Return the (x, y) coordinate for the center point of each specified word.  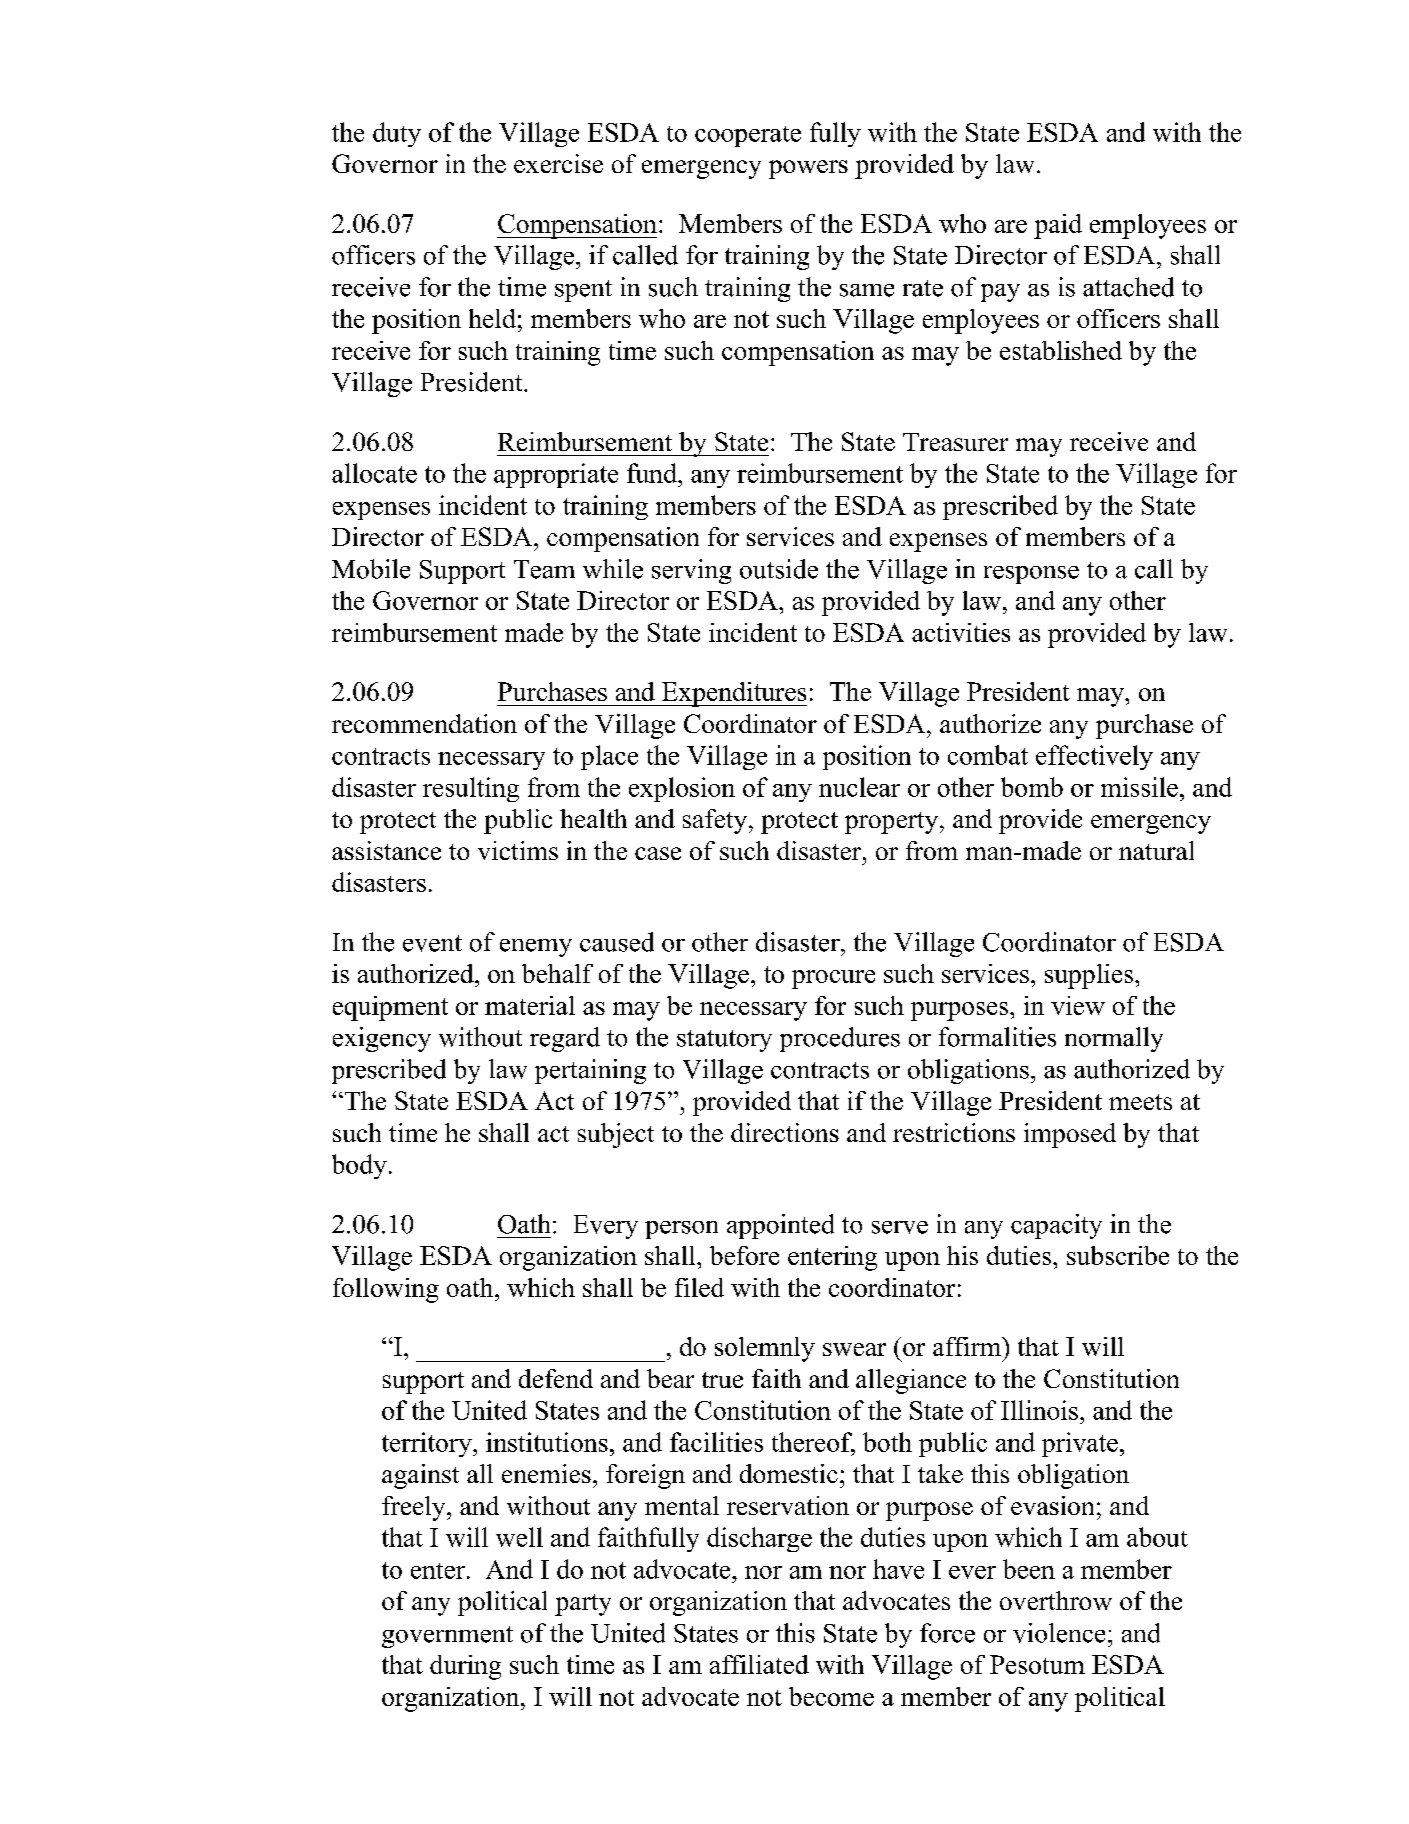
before (744, 1255)
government (447, 1637)
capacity (1056, 1226)
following (386, 1290)
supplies (1090, 976)
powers (808, 169)
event (432, 943)
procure (833, 979)
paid (1058, 226)
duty (397, 134)
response (1031, 575)
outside (779, 569)
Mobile (371, 569)
